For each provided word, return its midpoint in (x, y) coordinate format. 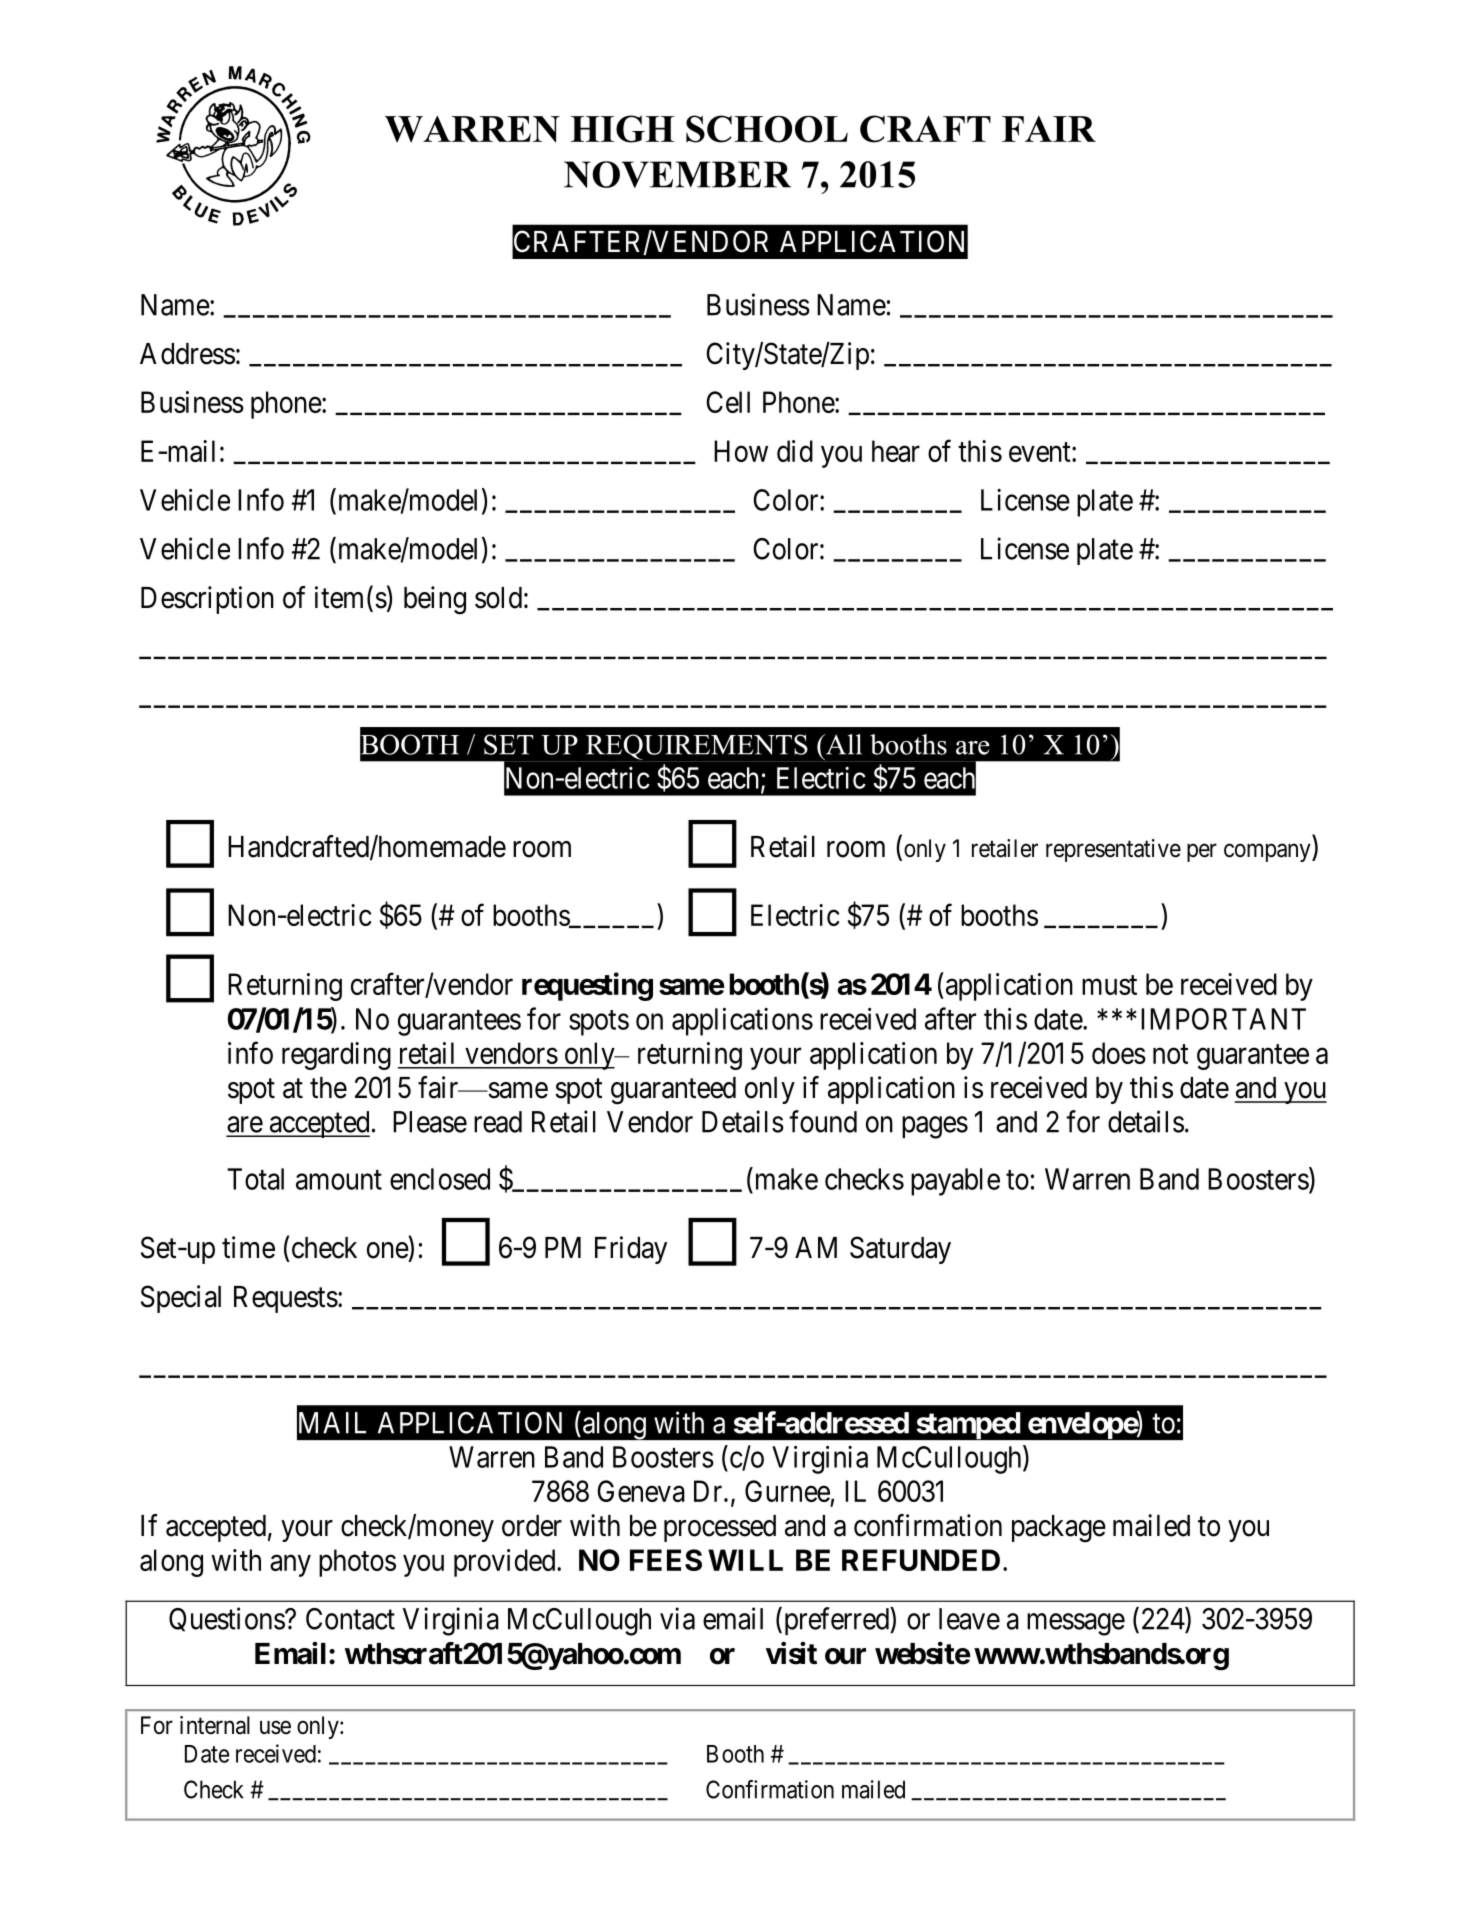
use (275, 1727)
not (1170, 1054)
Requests (286, 1299)
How (741, 451)
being (435, 600)
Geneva (641, 1491)
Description (207, 600)
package (1059, 1529)
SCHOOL (767, 129)
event (1041, 452)
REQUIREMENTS (697, 748)
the (328, 1088)
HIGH (623, 129)
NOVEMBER (677, 174)
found (823, 1121)
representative (1113, 850)
